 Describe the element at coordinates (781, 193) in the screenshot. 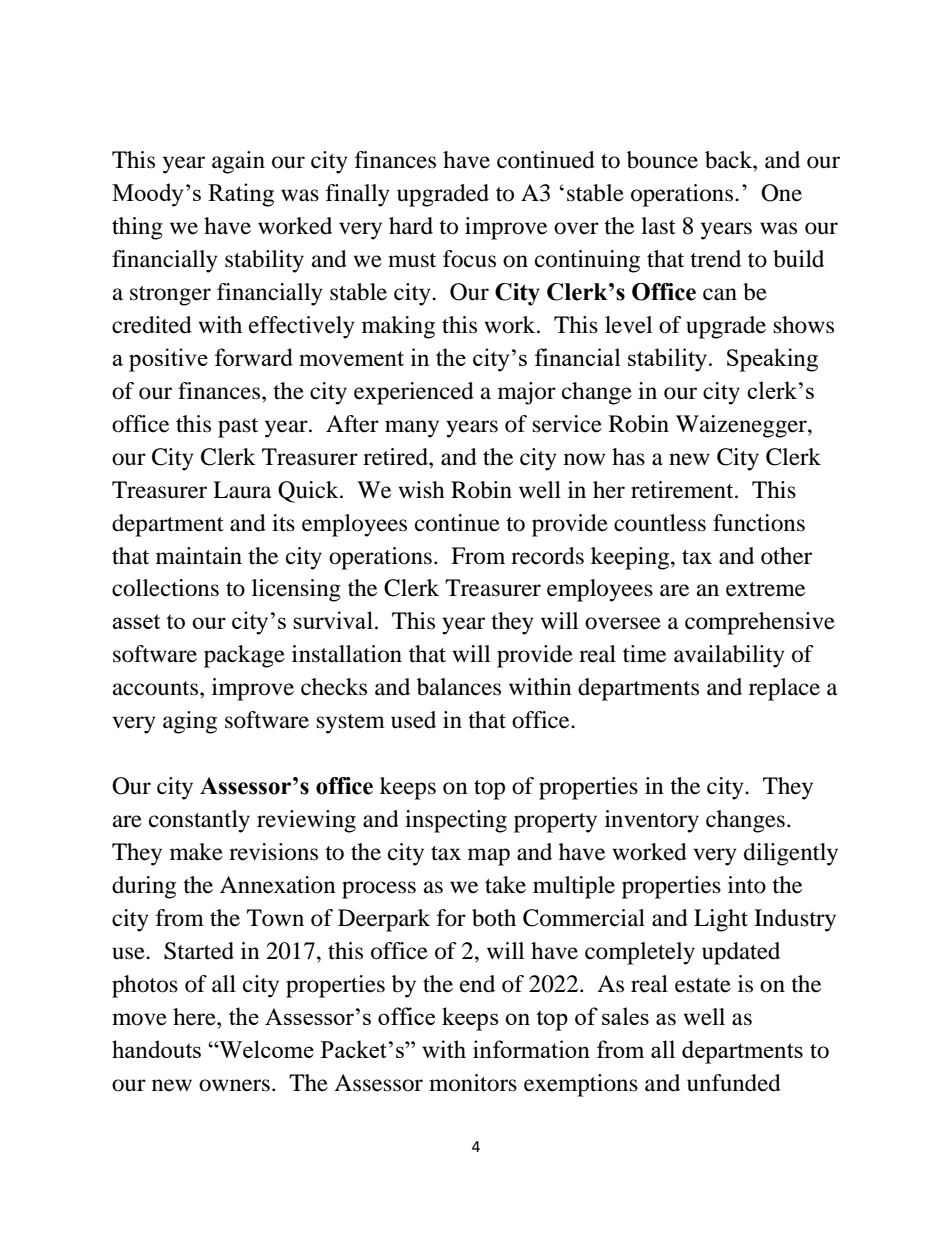

I see `One` at that location.
